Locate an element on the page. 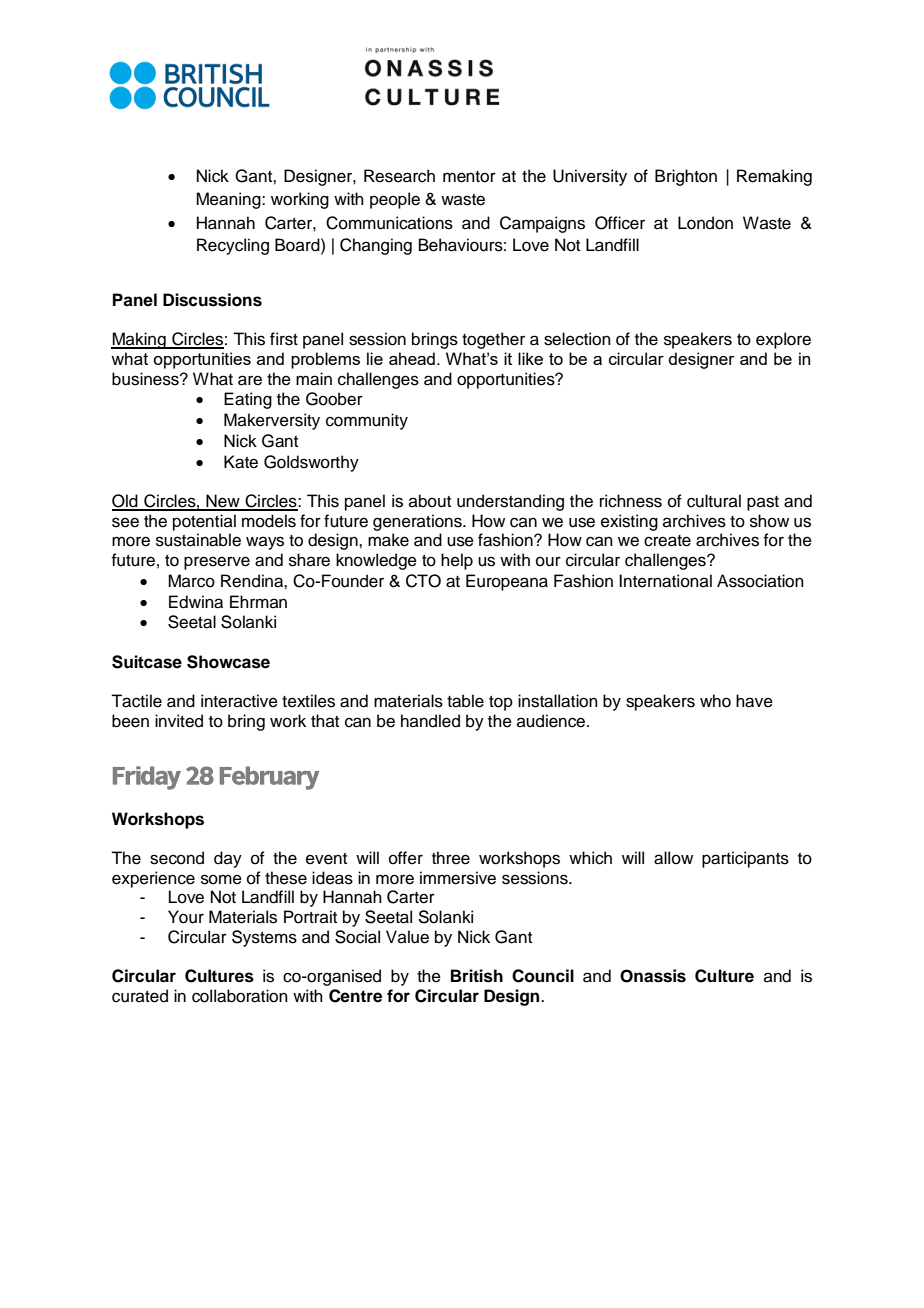 This page has height=1308, width=924. mentor is located at coordinates (469, 177).
